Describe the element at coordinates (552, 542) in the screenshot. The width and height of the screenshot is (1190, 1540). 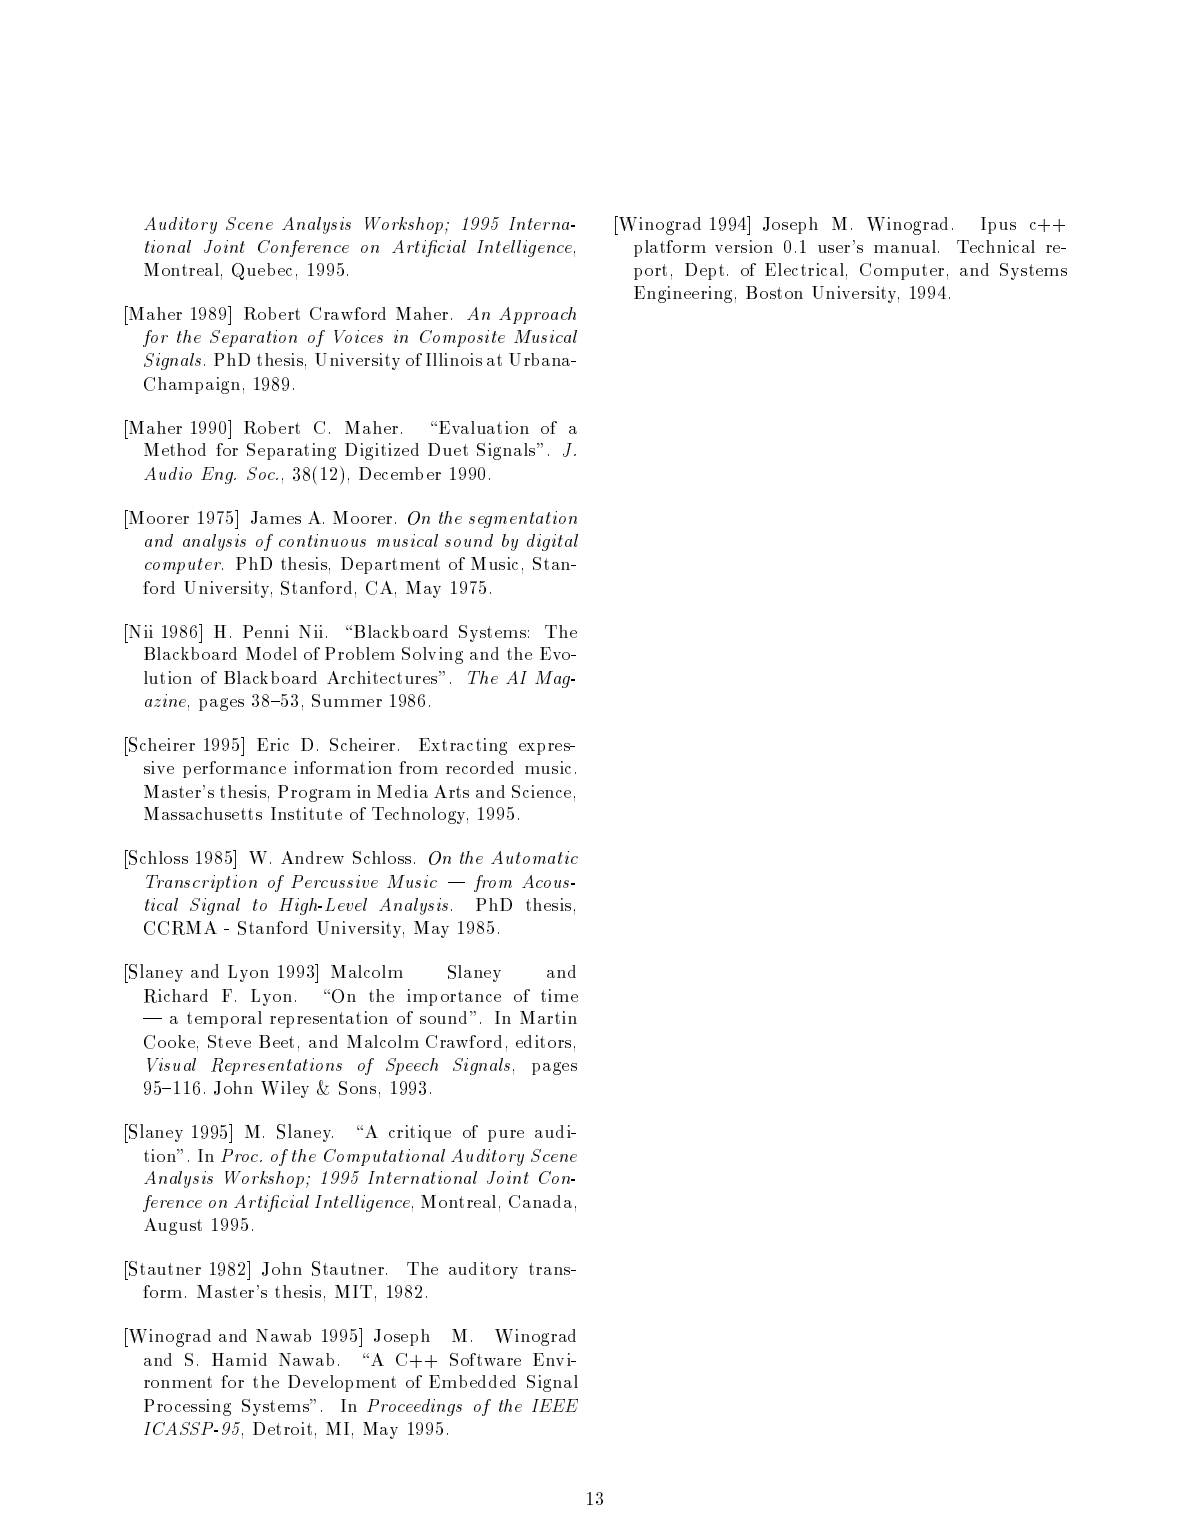
I see `digital` at that location.
